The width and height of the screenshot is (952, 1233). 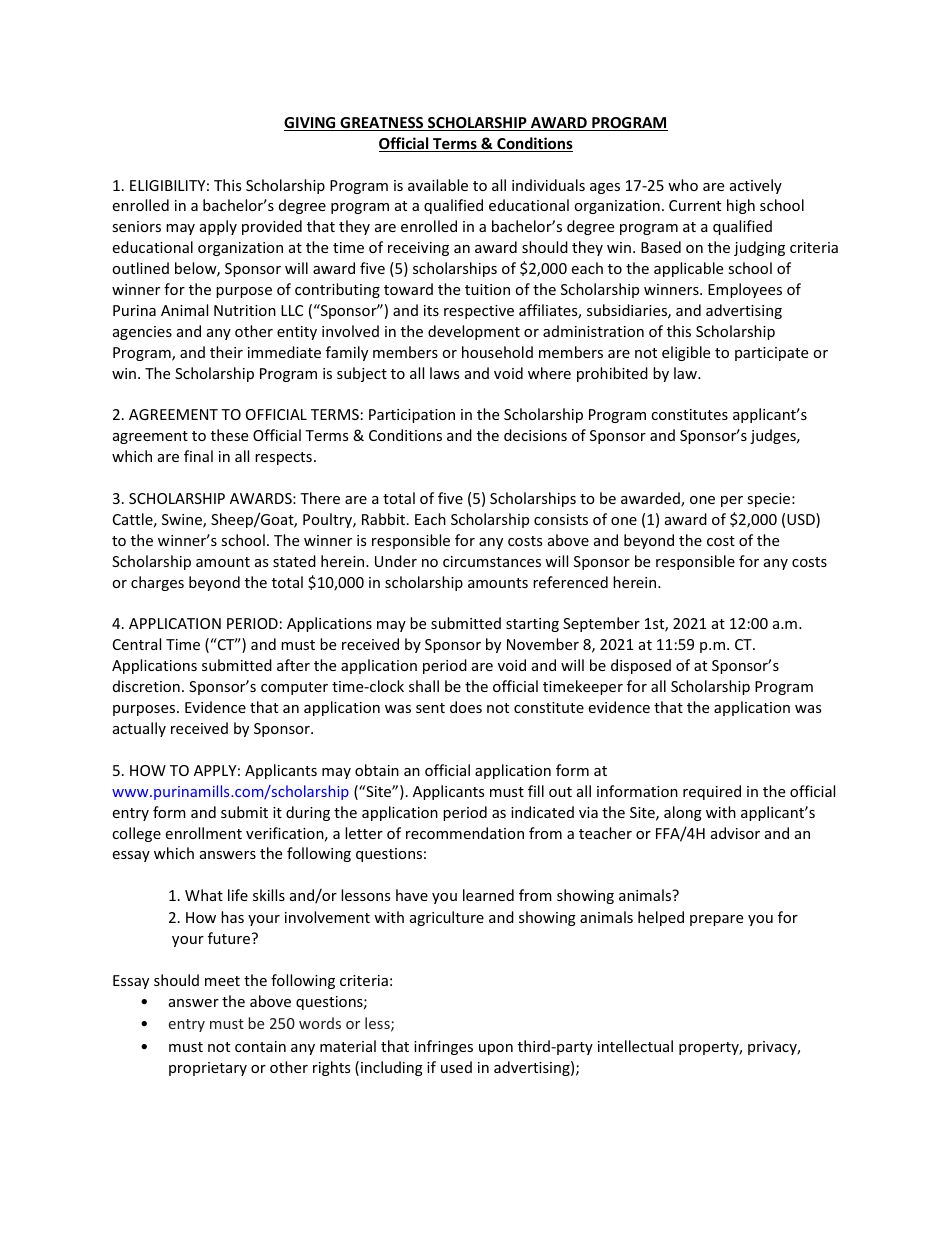 I want to click on charges, so click(x=157, y=583).
